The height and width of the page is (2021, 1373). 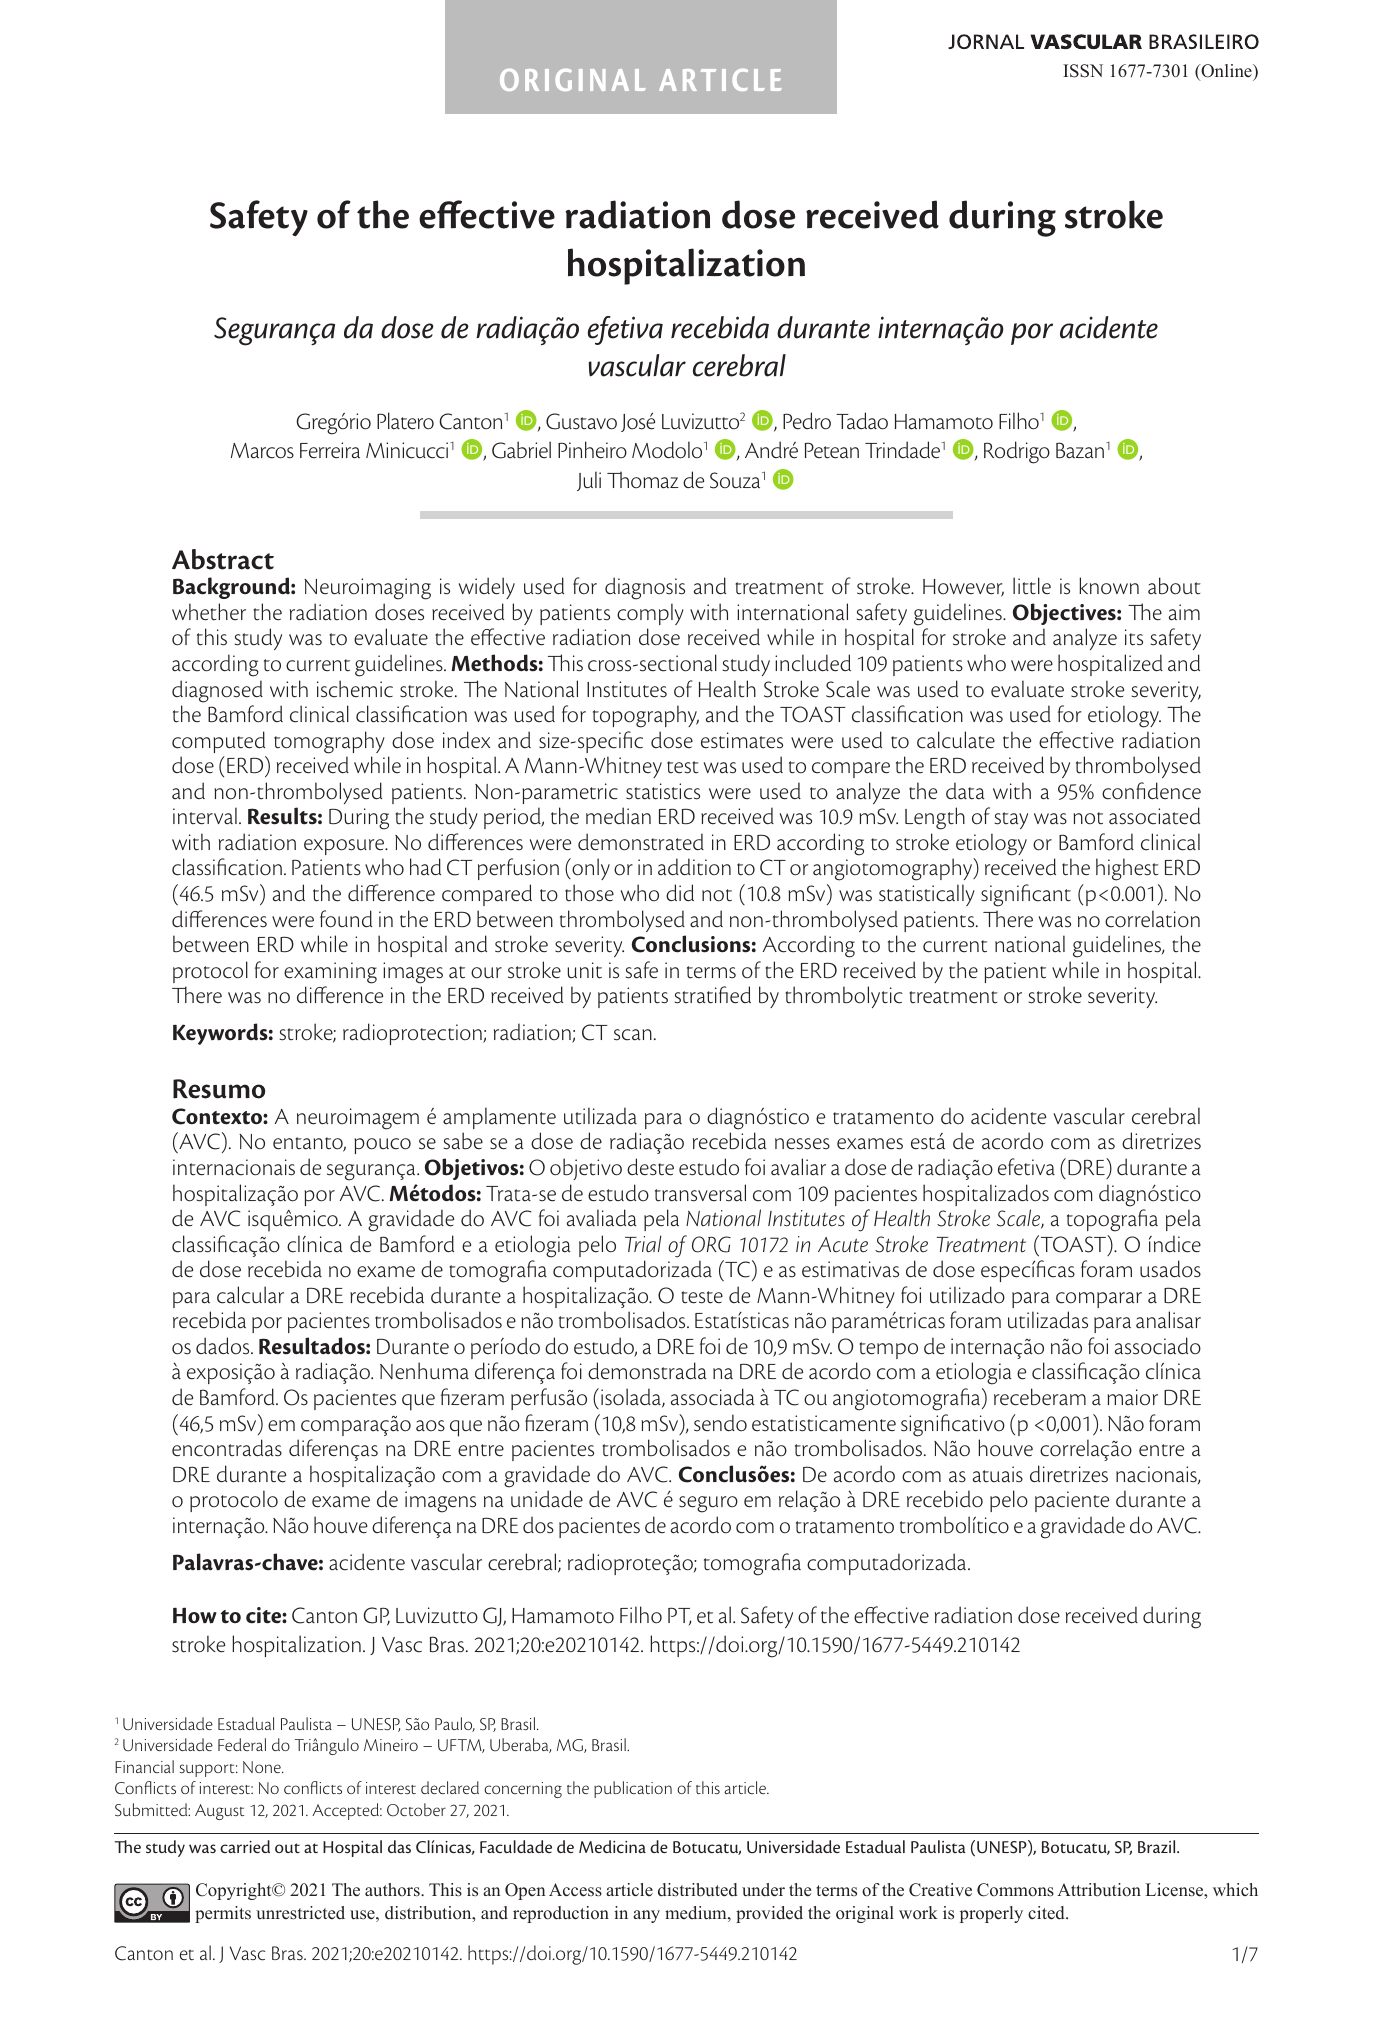 I want to click on tempo, so click(x=888, y=1350).
